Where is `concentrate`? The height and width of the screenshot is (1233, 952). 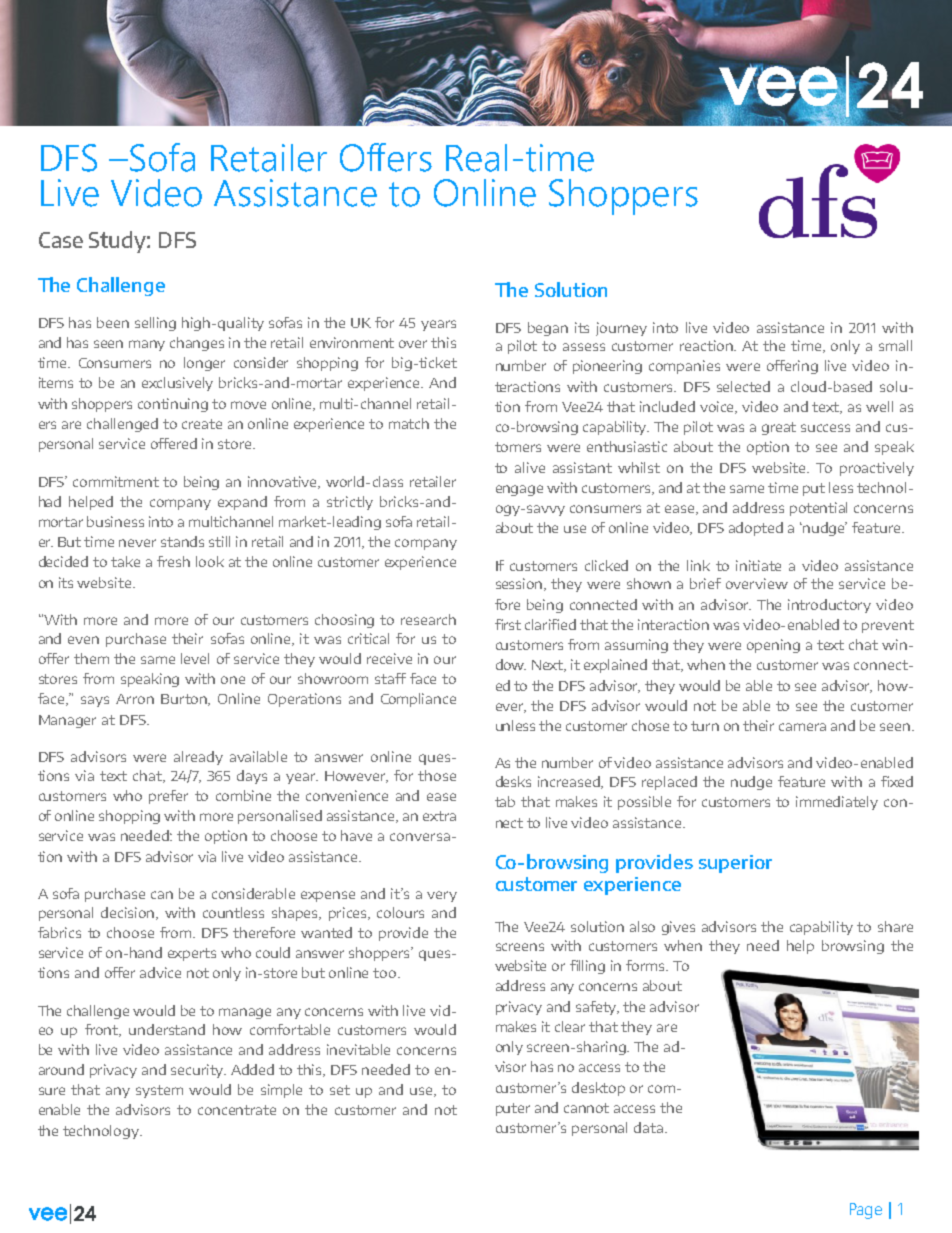
concentrate is located at coordinates (237, 1110).
